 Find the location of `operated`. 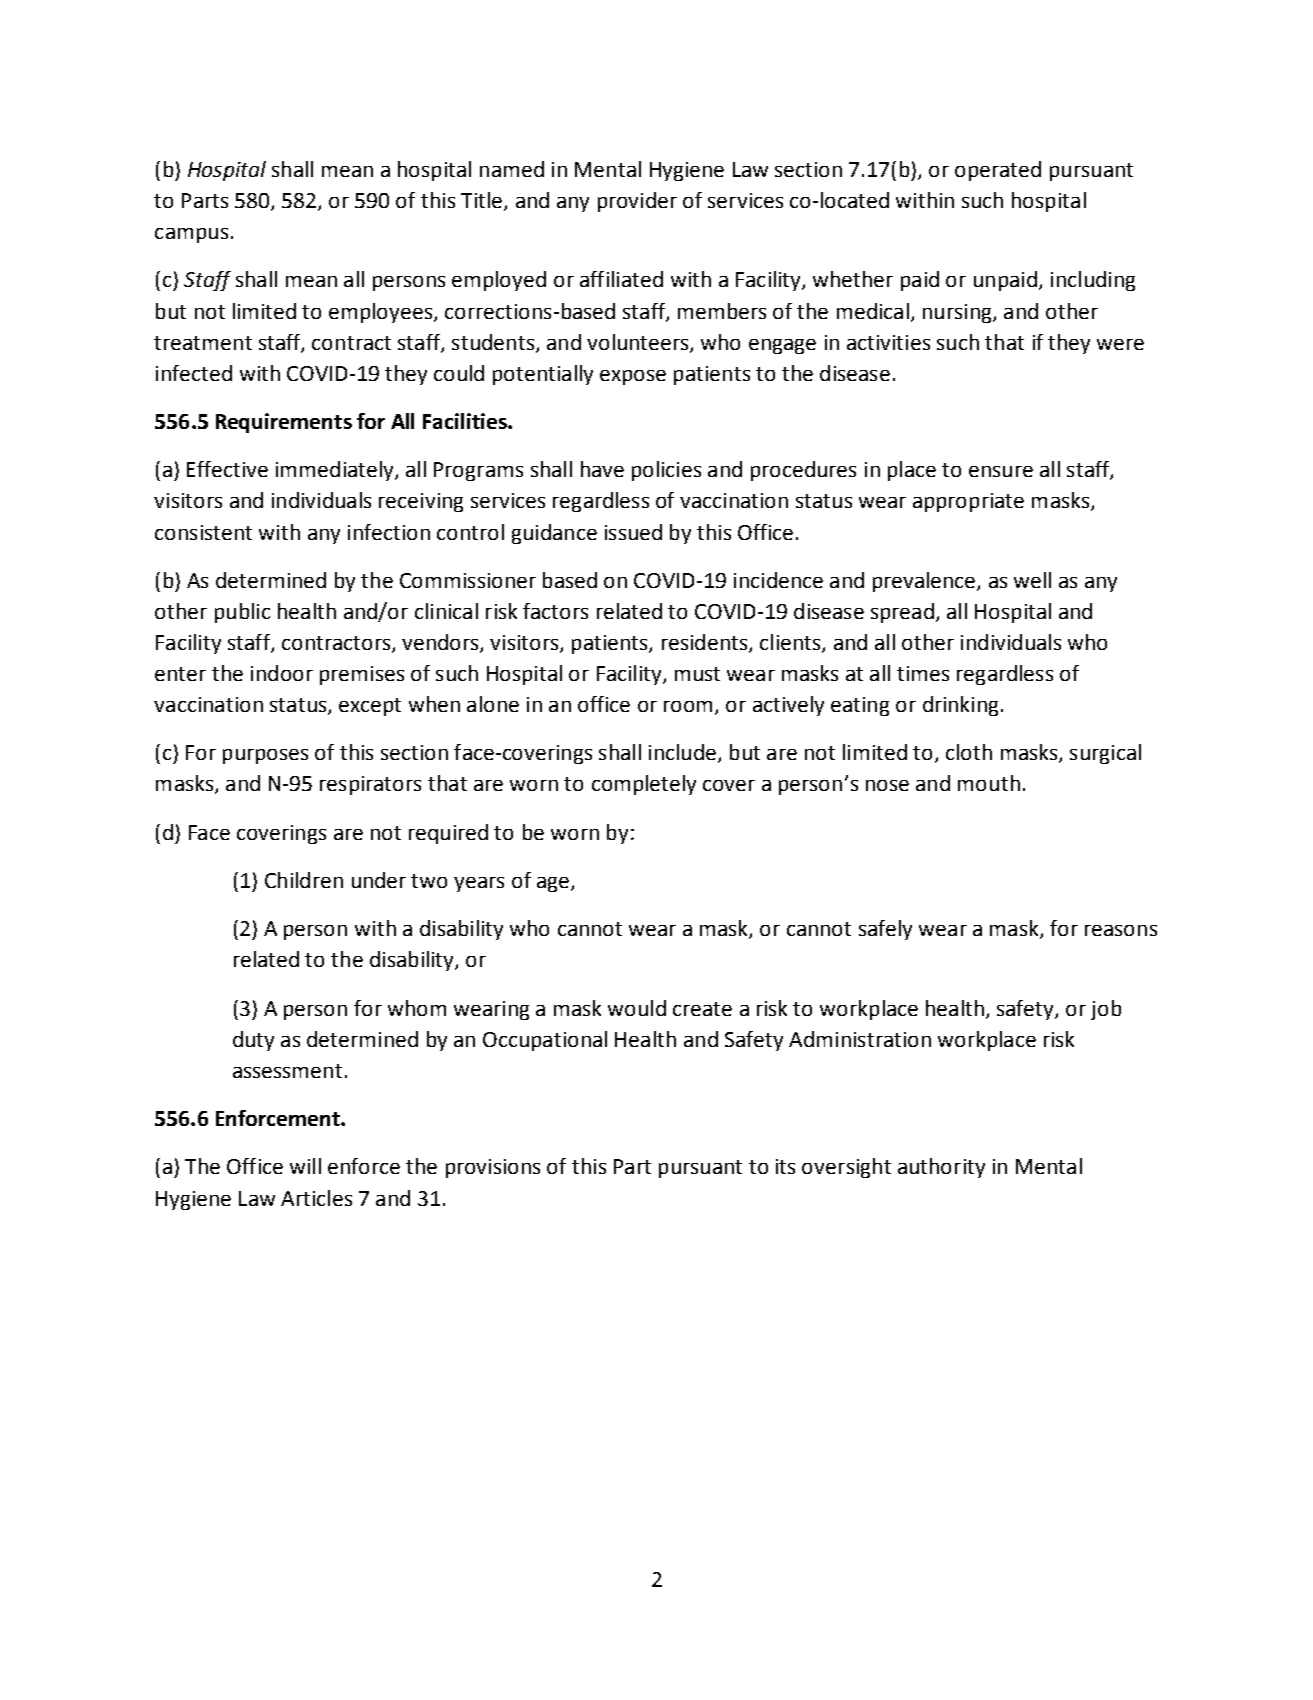

operated is located at coordinates (998, 171).
